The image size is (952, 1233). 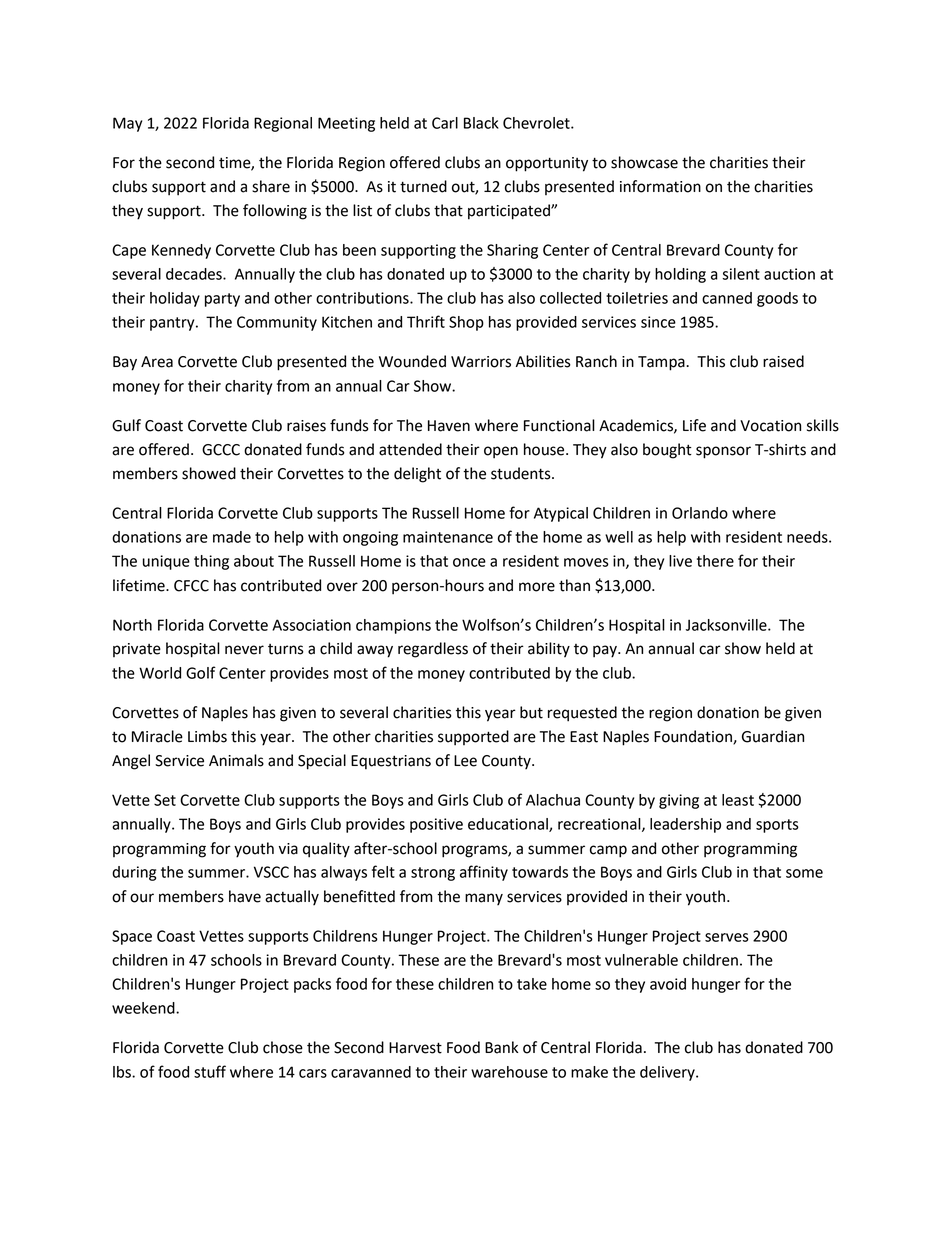 What do you see at coordinates (660, 186) in the screenshot?
I see `information` at bounding box center [660, 186].
